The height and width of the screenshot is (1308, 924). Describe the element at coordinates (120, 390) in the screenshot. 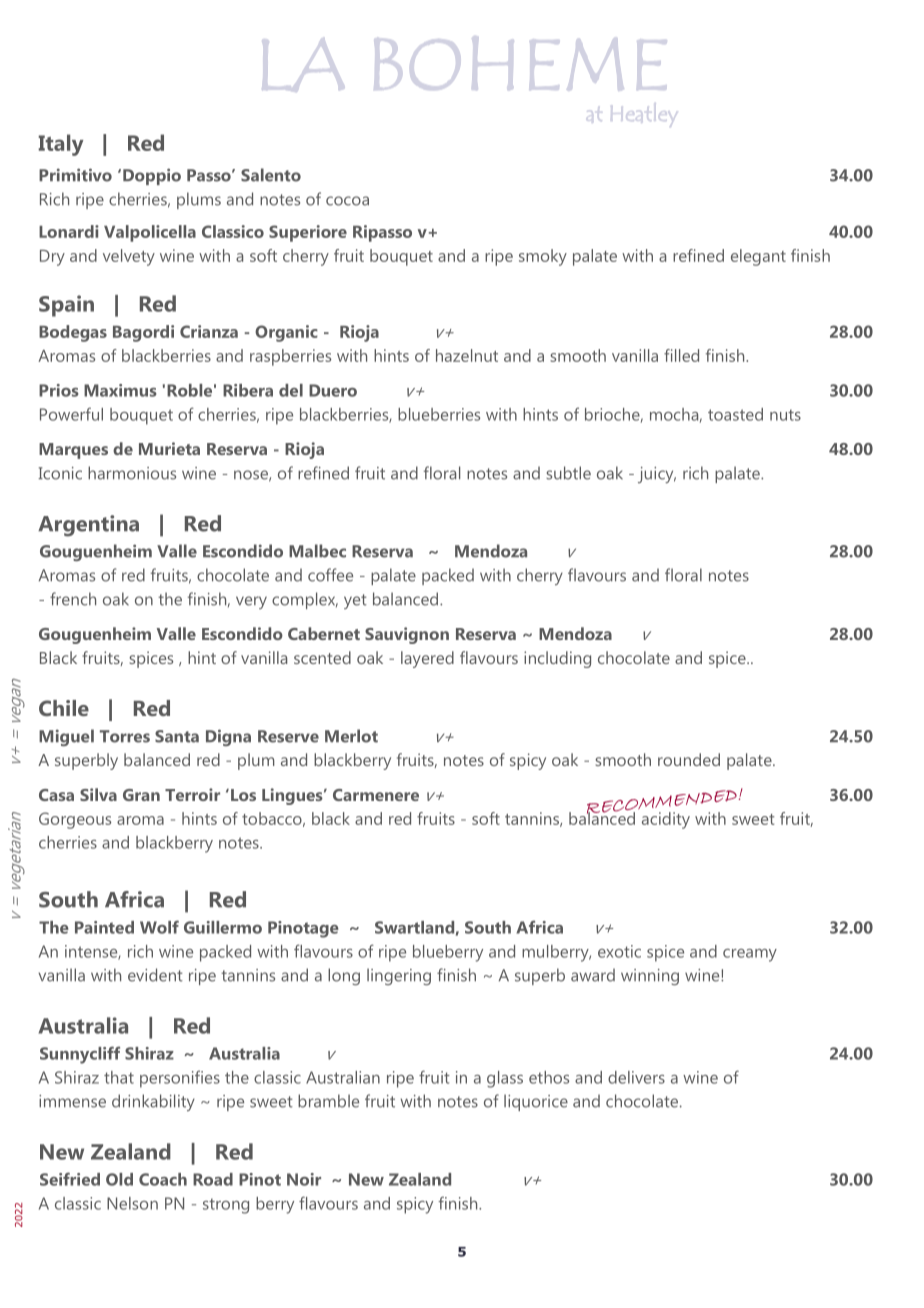

I see `Maximus` at that location.
